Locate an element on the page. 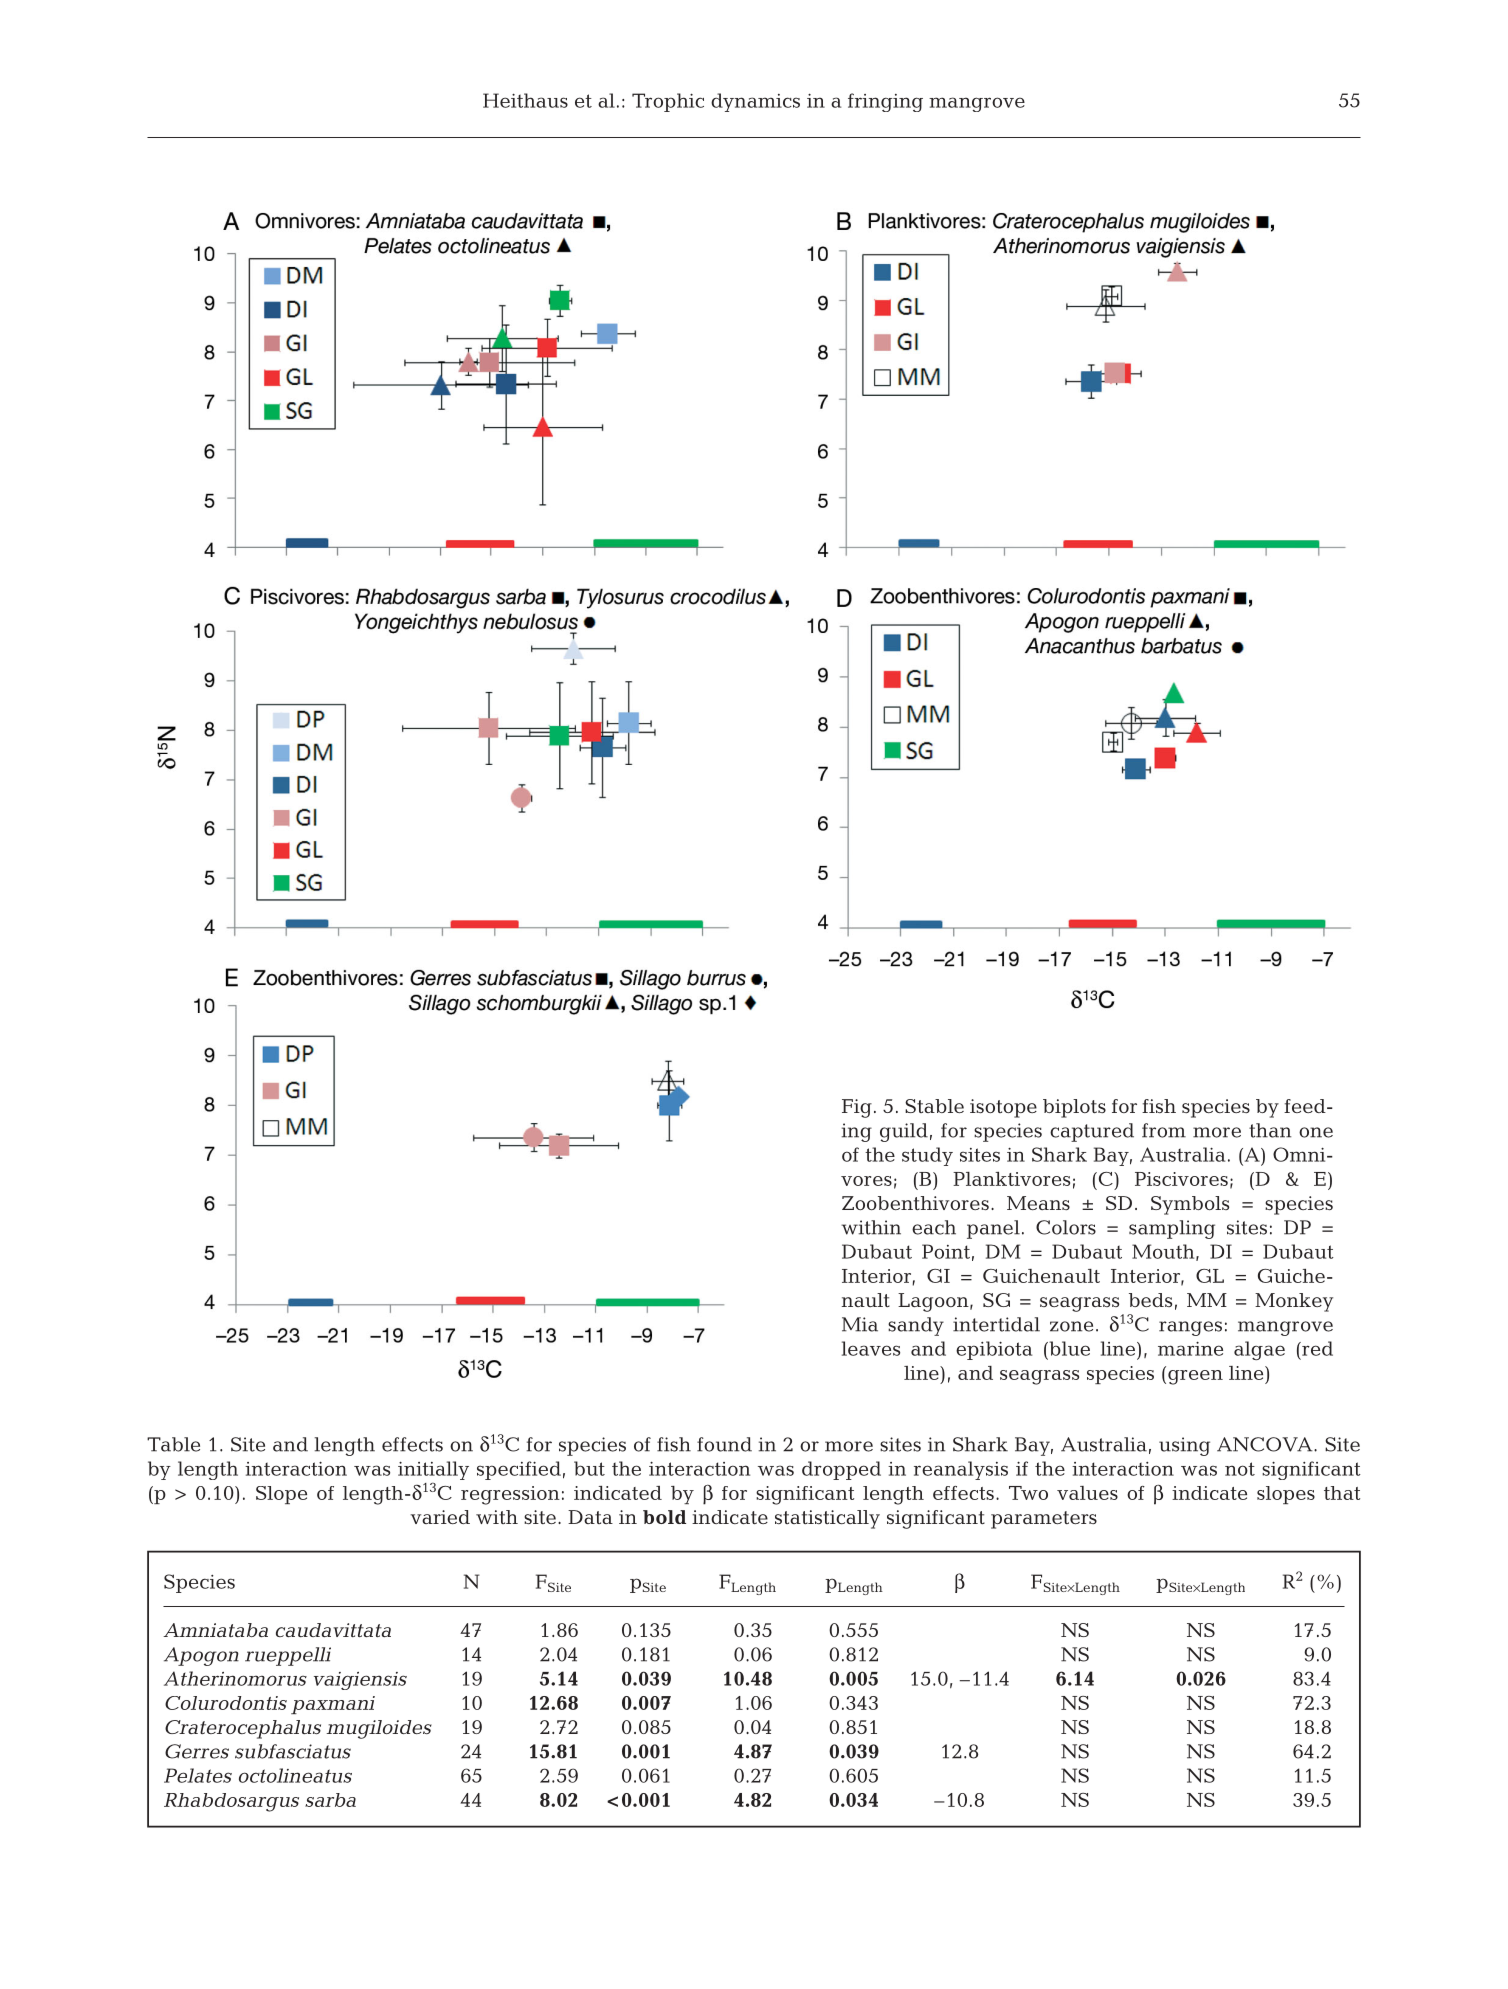 This document has width=1508, height=1989. fringing is located at coordinates (885, 102).
